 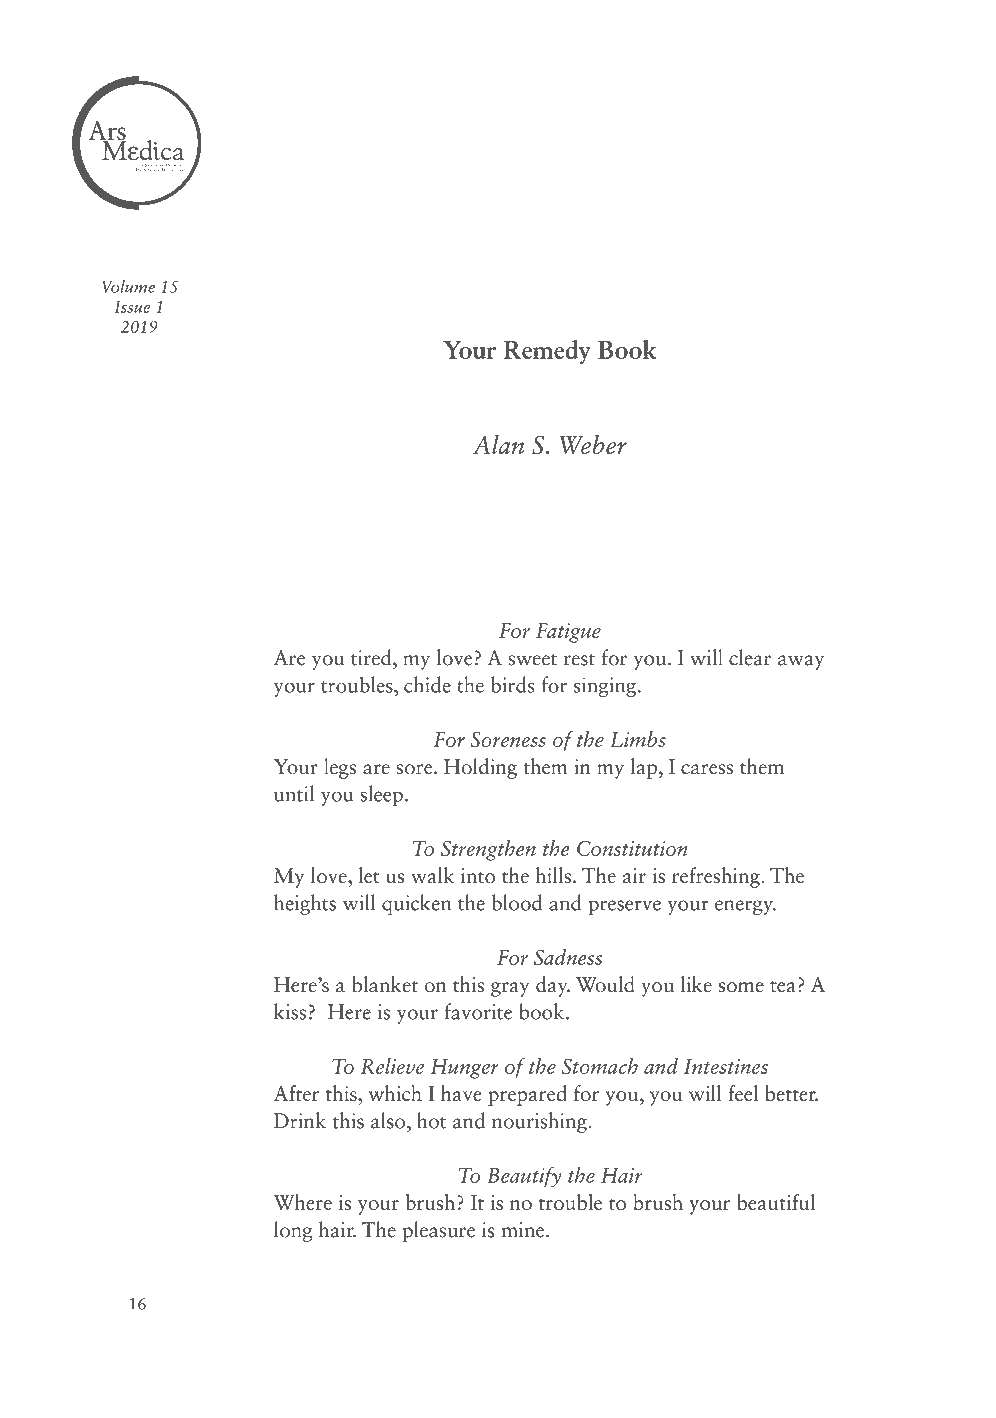 I want to click on clear, so click(x=750, y=657).
